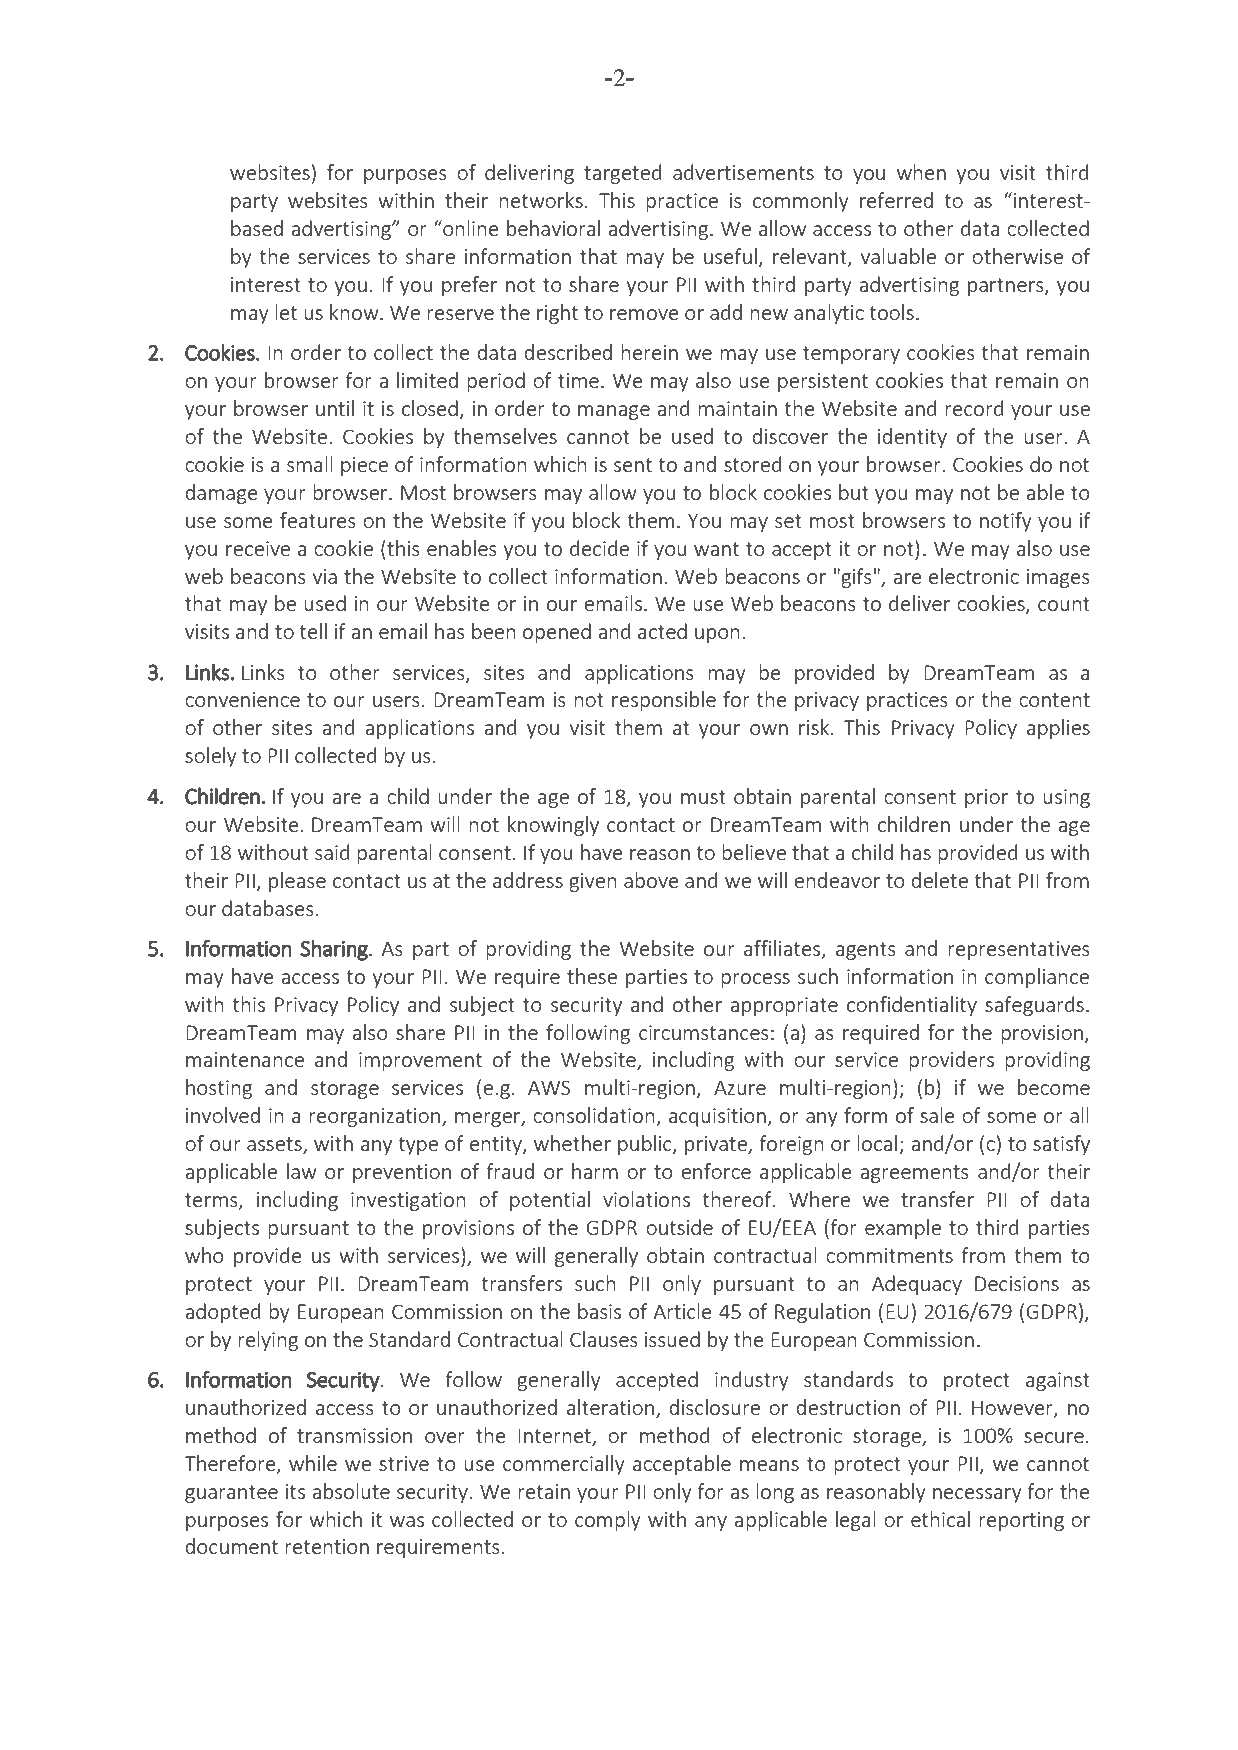  Describe the element at coordinates (310, 464) in the screenshot. I see `small` at that location.
